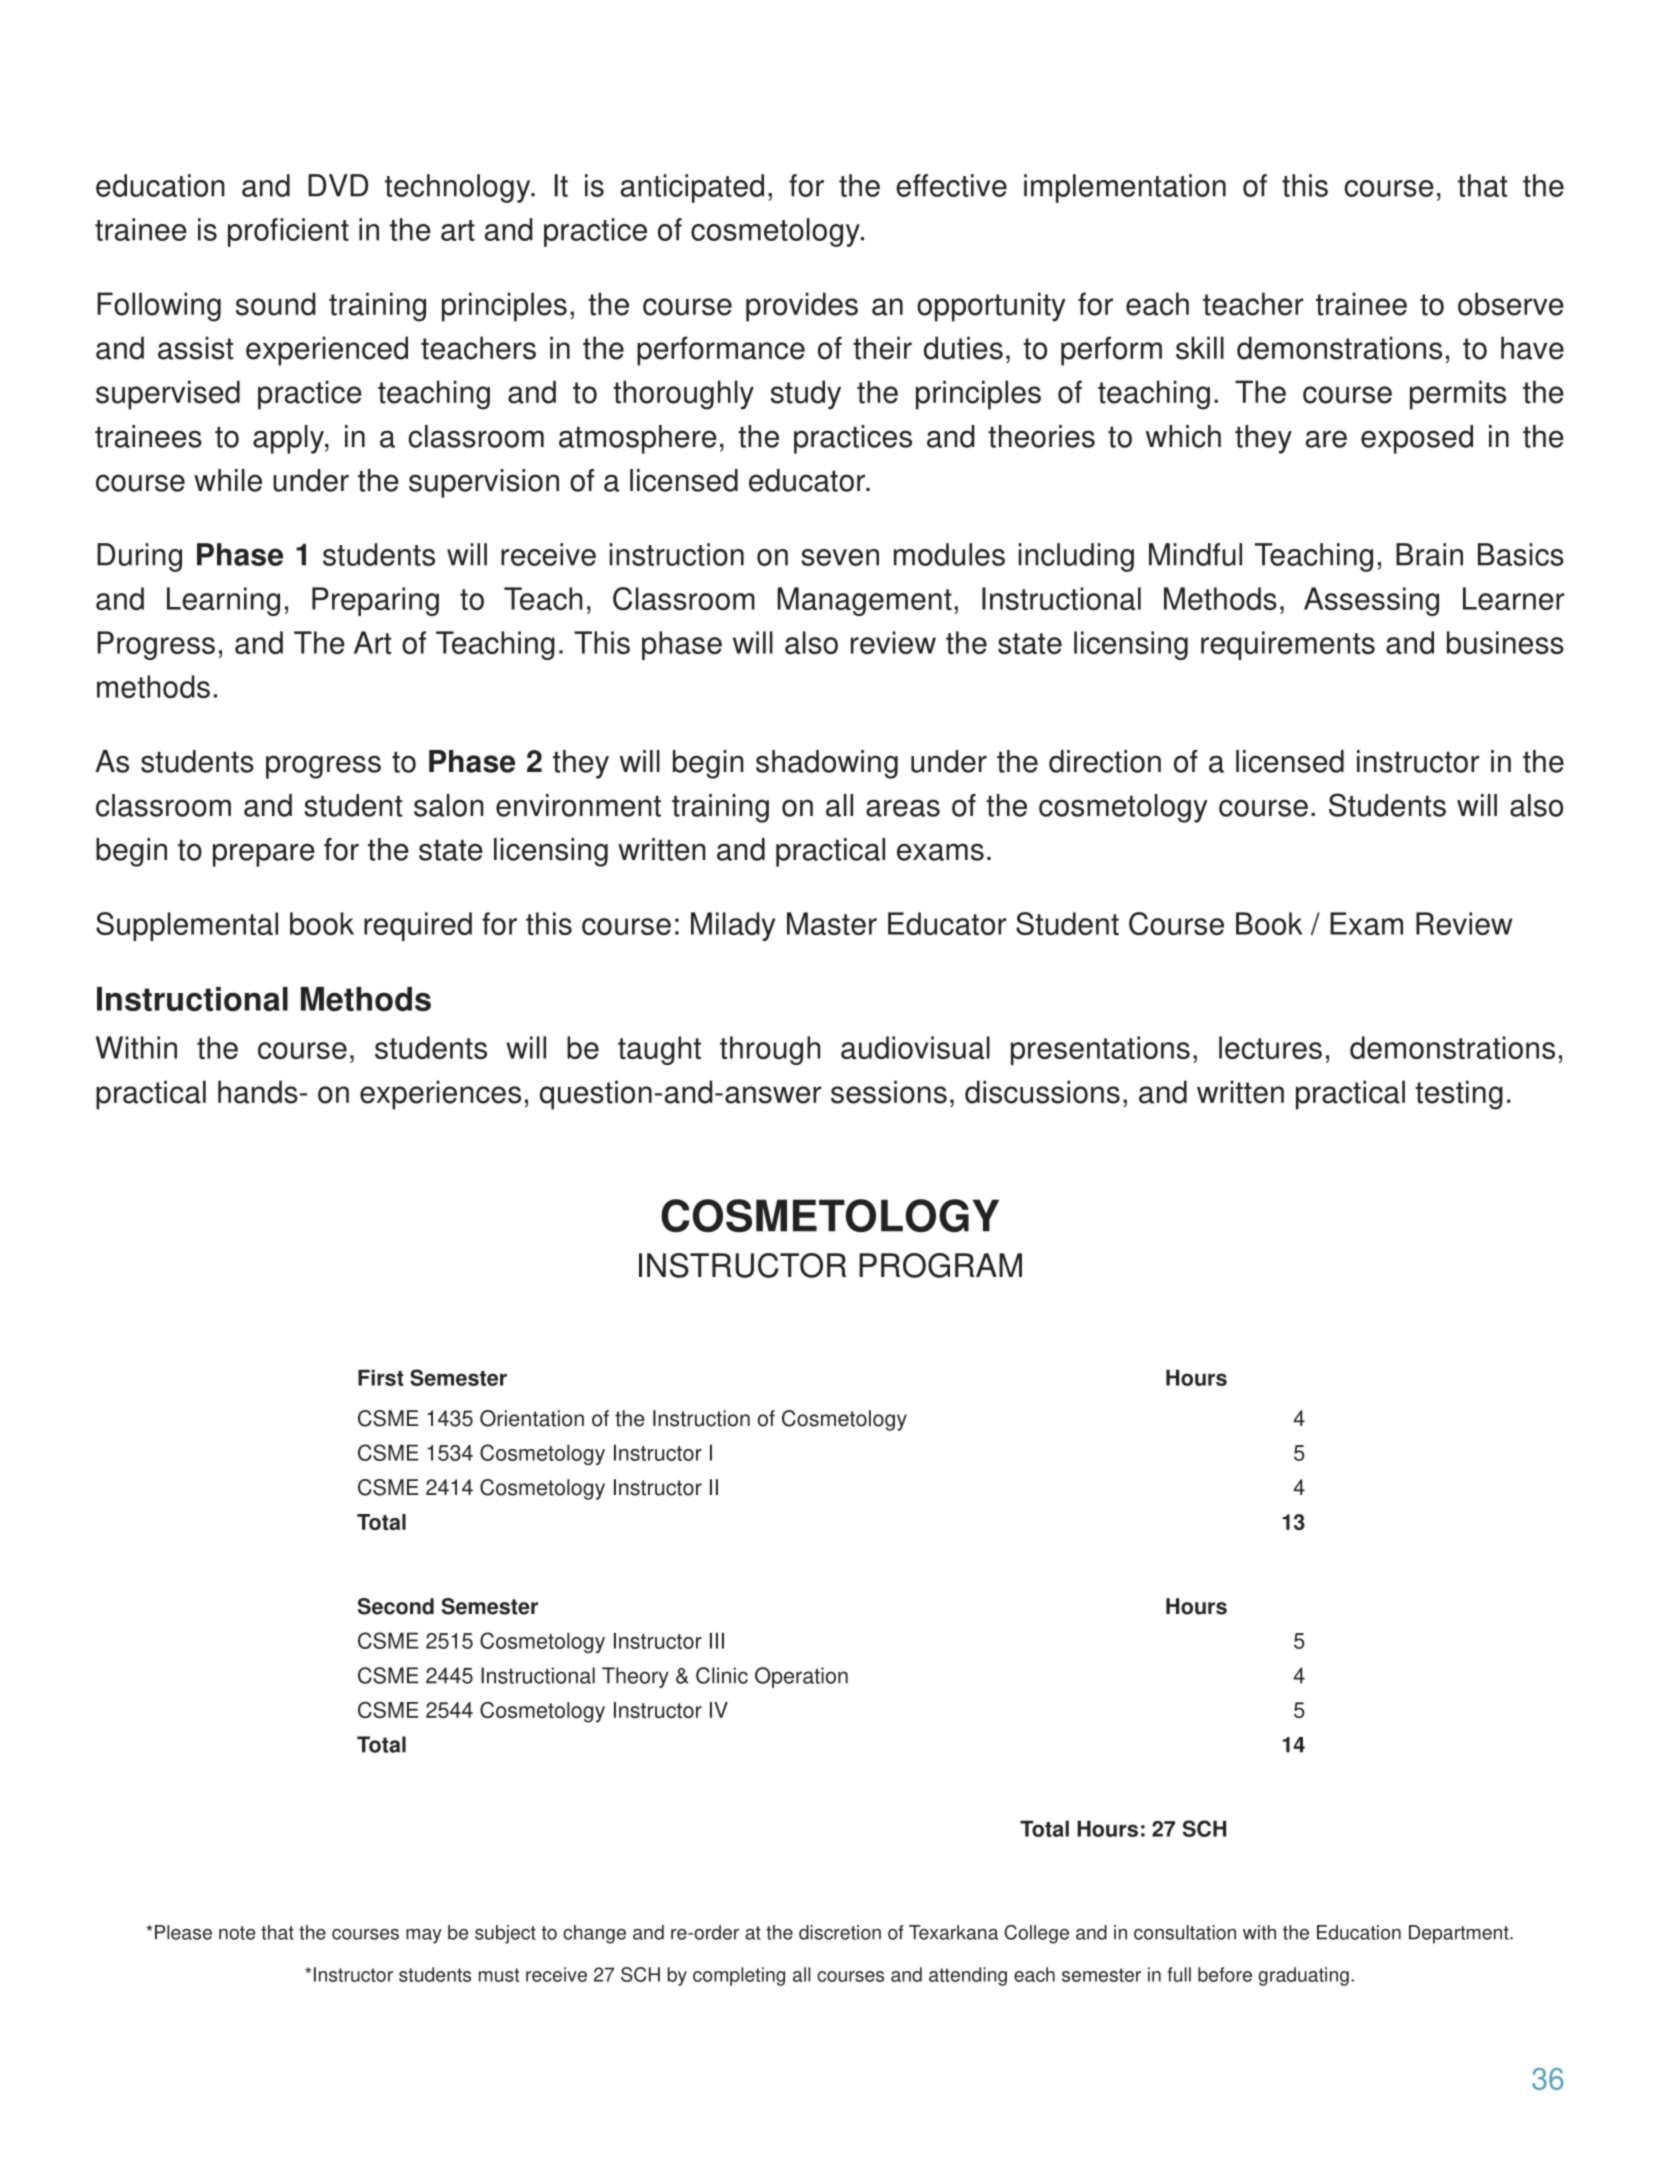  What do you see at coordinates (1511, 304) in the screenshot?
I see `observe` at bounding box center [1511, 304].
